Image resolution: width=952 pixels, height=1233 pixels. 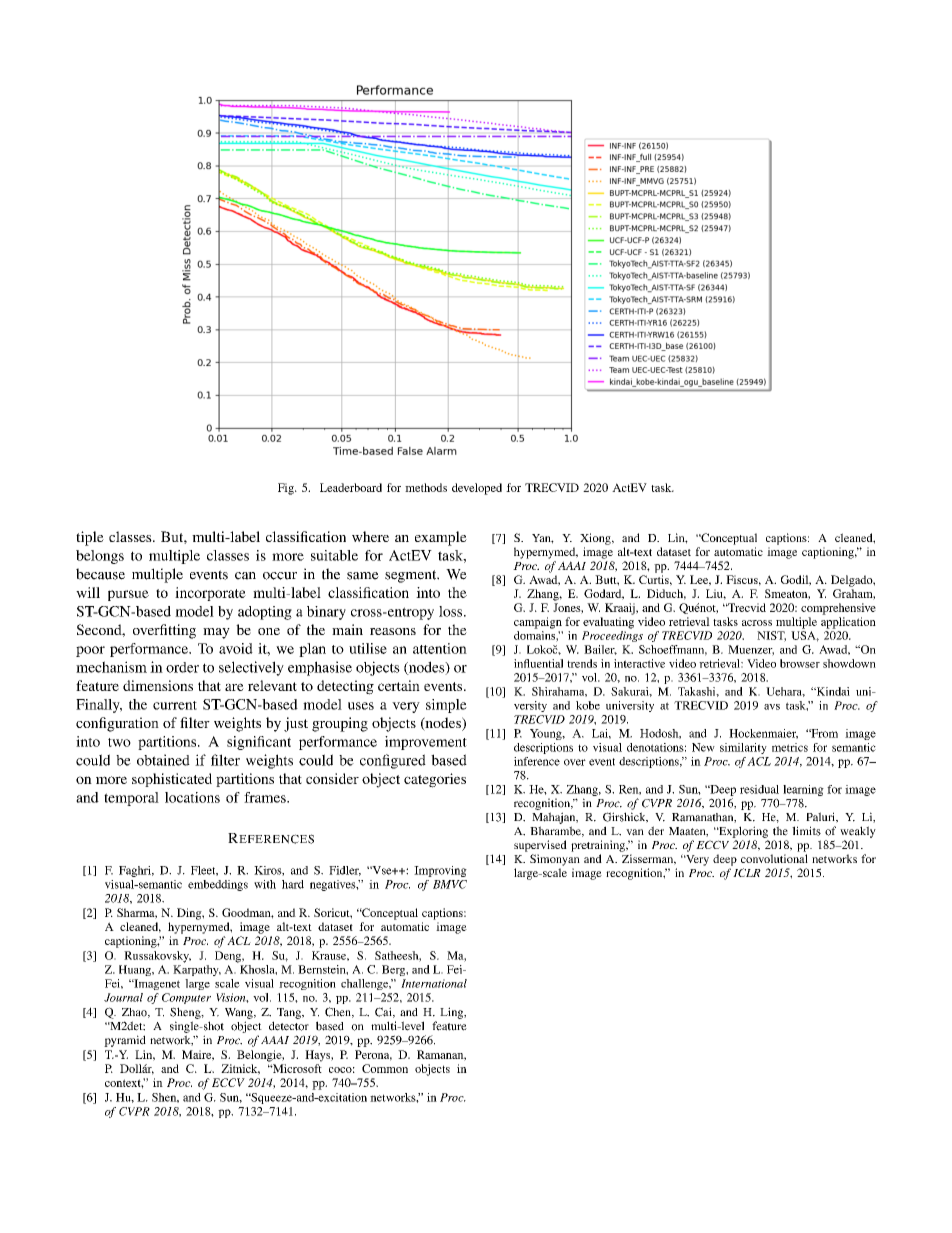 What do you see at coordinates (838, 609) in the page?
I see `comprehensive` at bounding box center [838, 609].
